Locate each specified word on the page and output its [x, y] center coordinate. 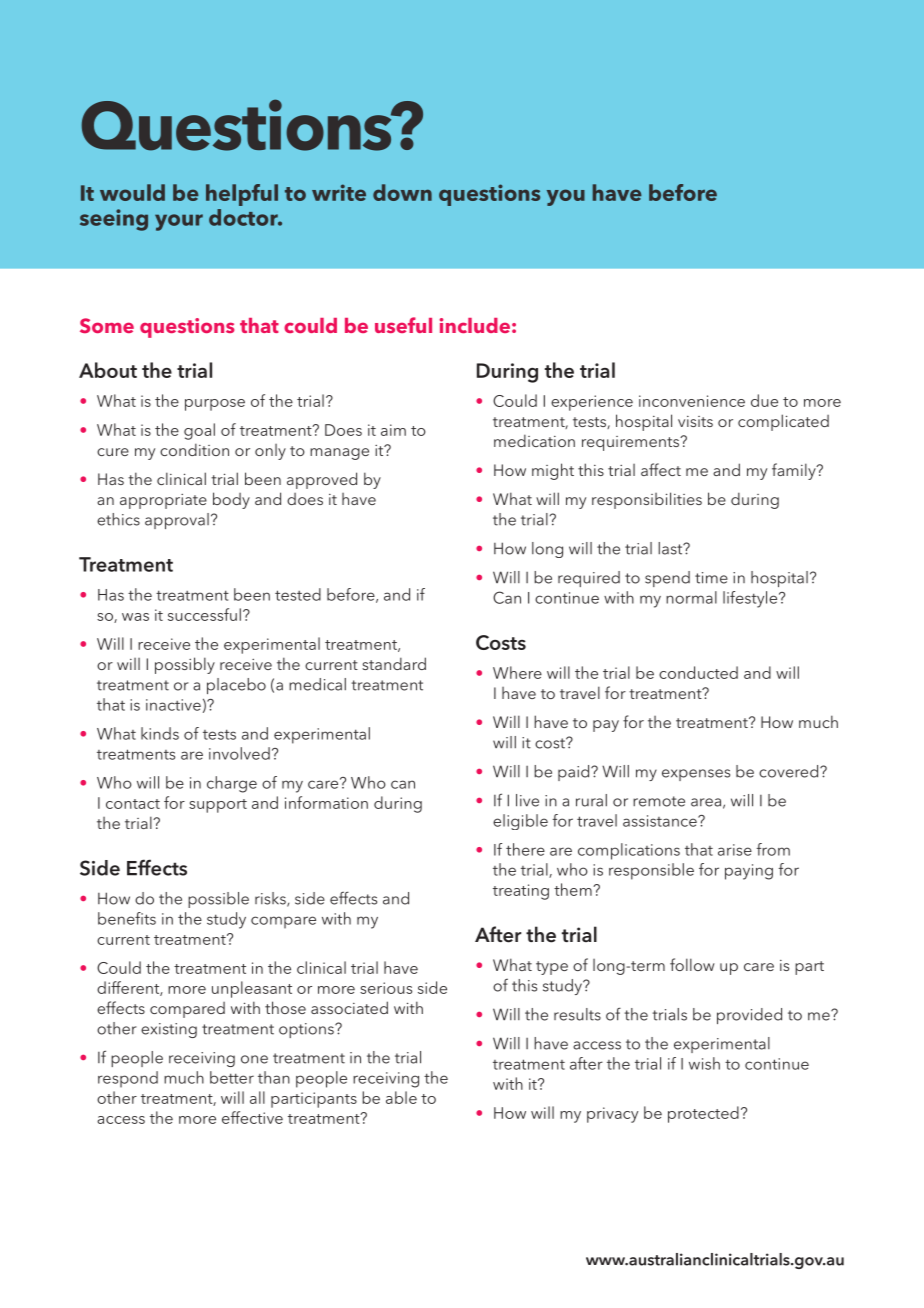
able [401, 1097]
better [232, 1077]
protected [703, 1114]
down [402, 192]
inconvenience [692, 401]
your [179, 222]
